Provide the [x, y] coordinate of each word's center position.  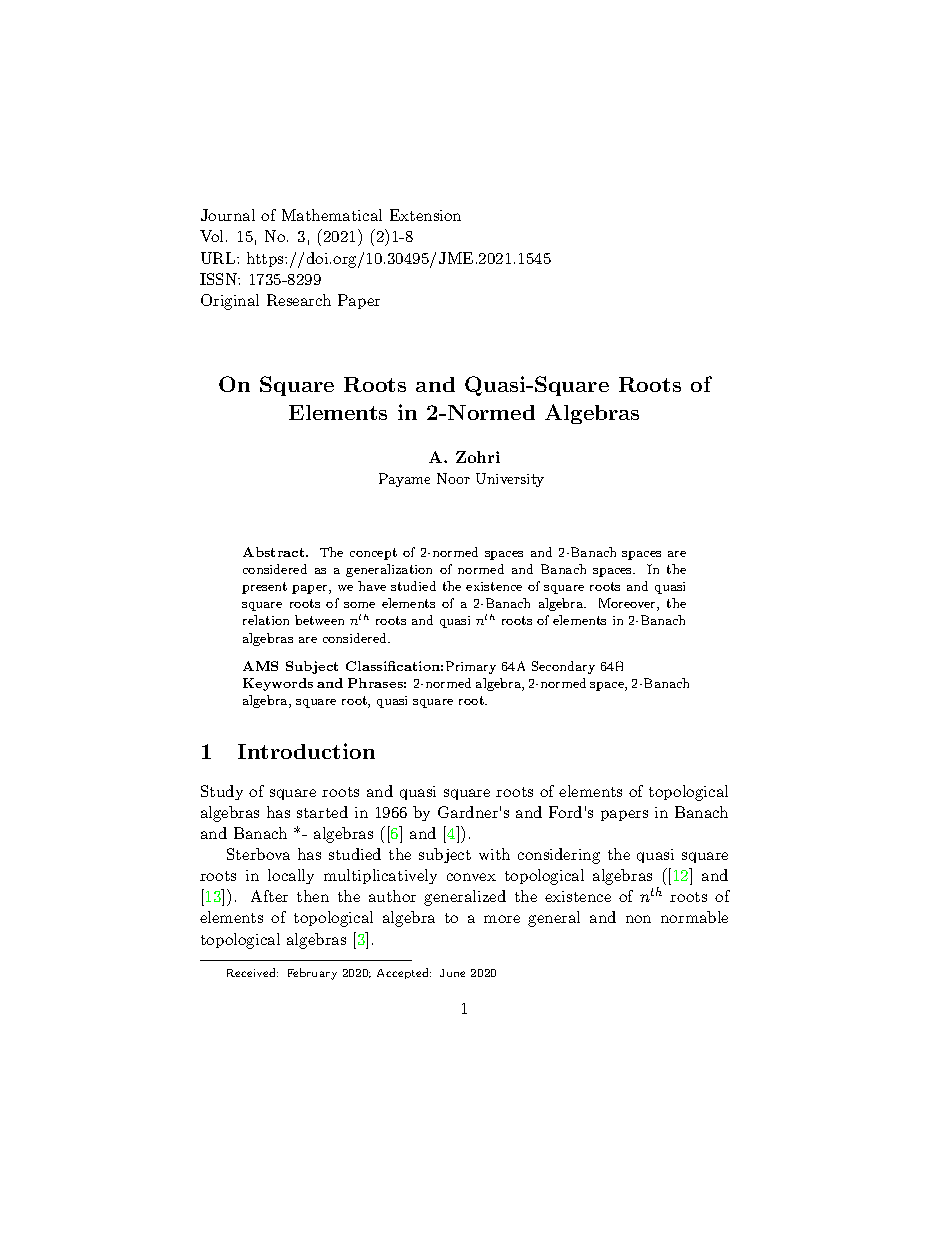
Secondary [563, 667]
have [372, 586]
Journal [228, 215]
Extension [425, 215]
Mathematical [332, 215]
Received [252, 972]
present [264, 588]
